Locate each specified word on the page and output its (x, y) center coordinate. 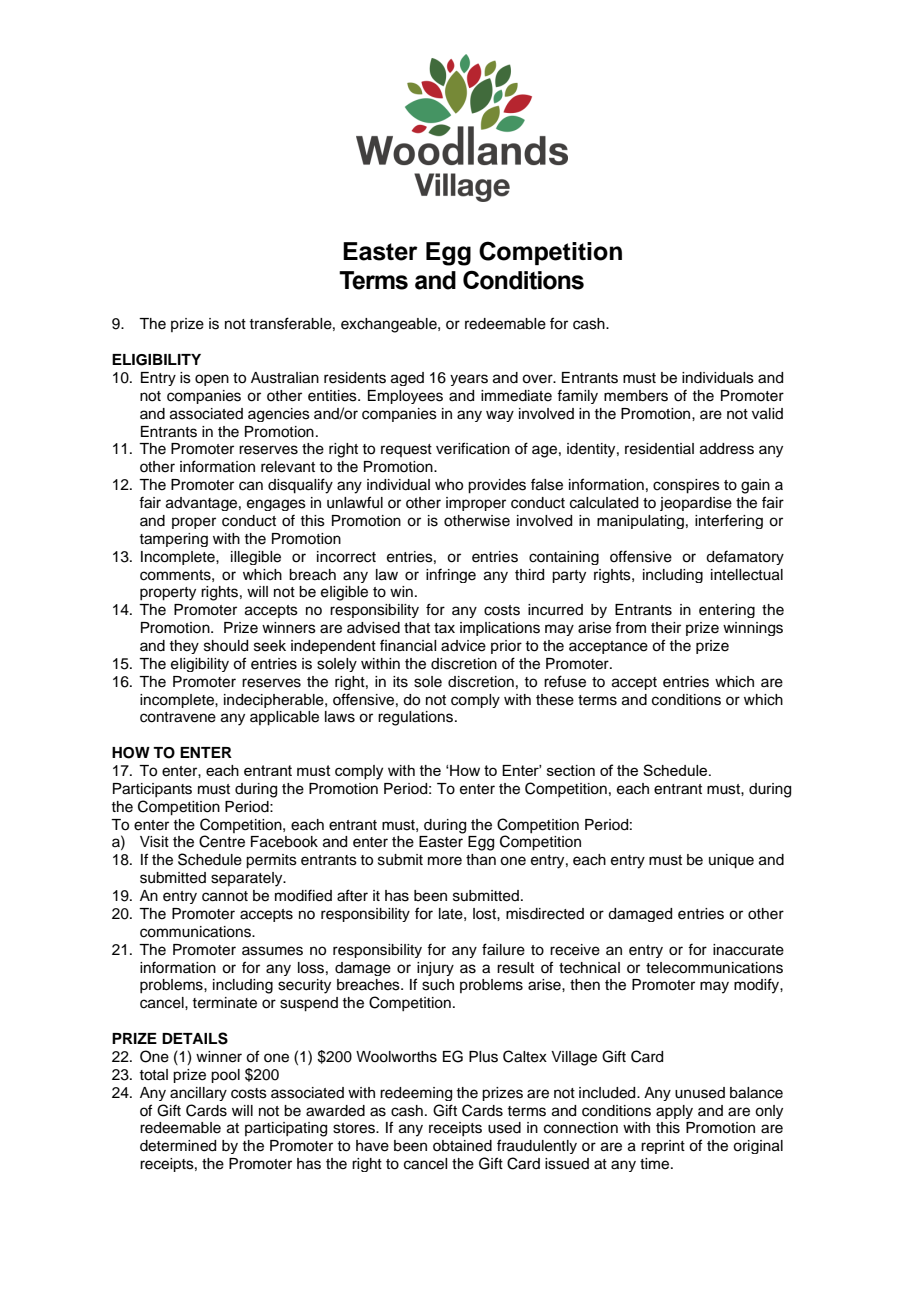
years (469, 380)
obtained (462, 1146)
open (212, 380)
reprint (663, 1147)
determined (178, 1146)
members (636, 396)
